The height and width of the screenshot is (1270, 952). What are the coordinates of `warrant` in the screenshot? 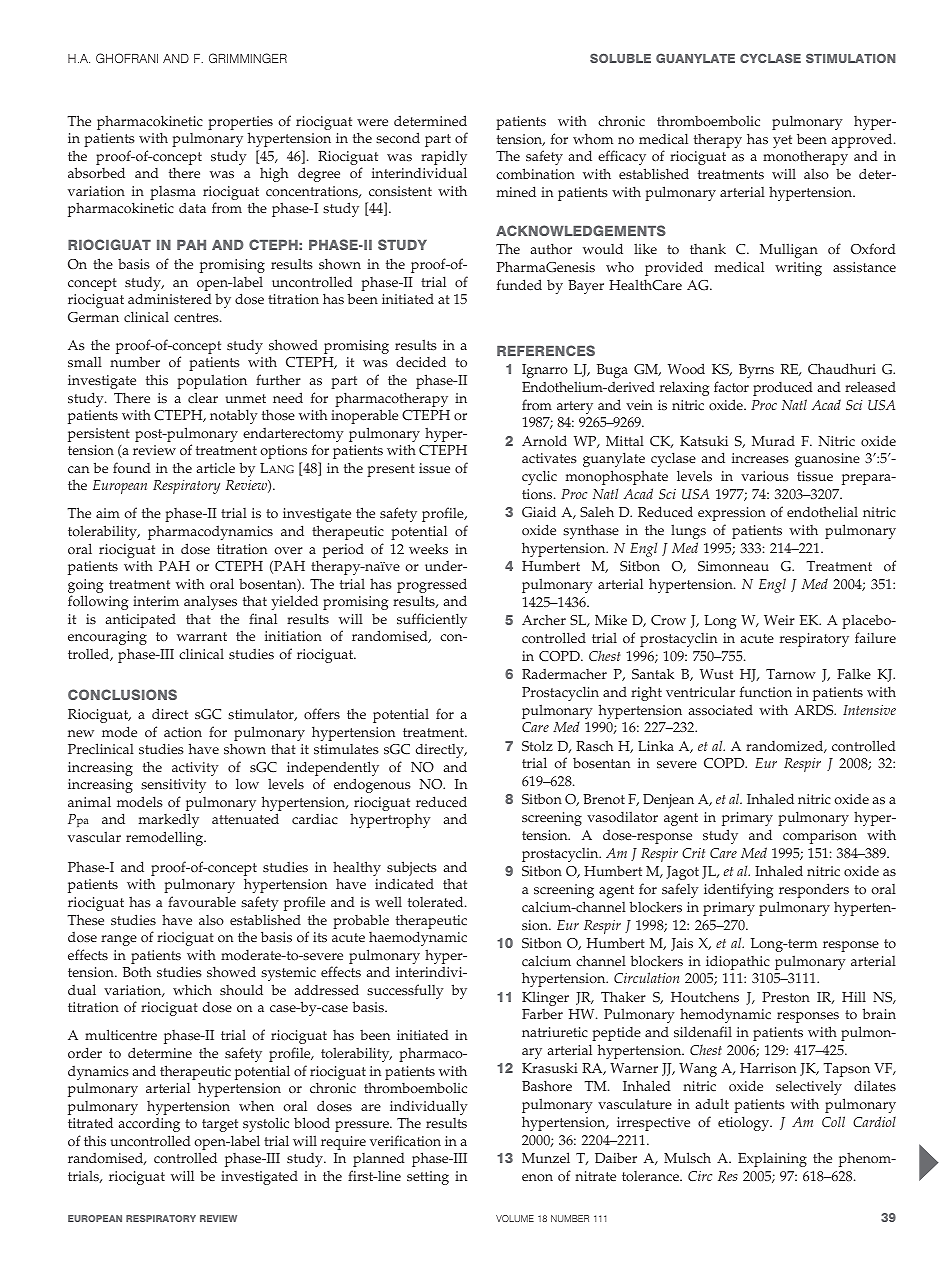 It's located at (202, 636).
